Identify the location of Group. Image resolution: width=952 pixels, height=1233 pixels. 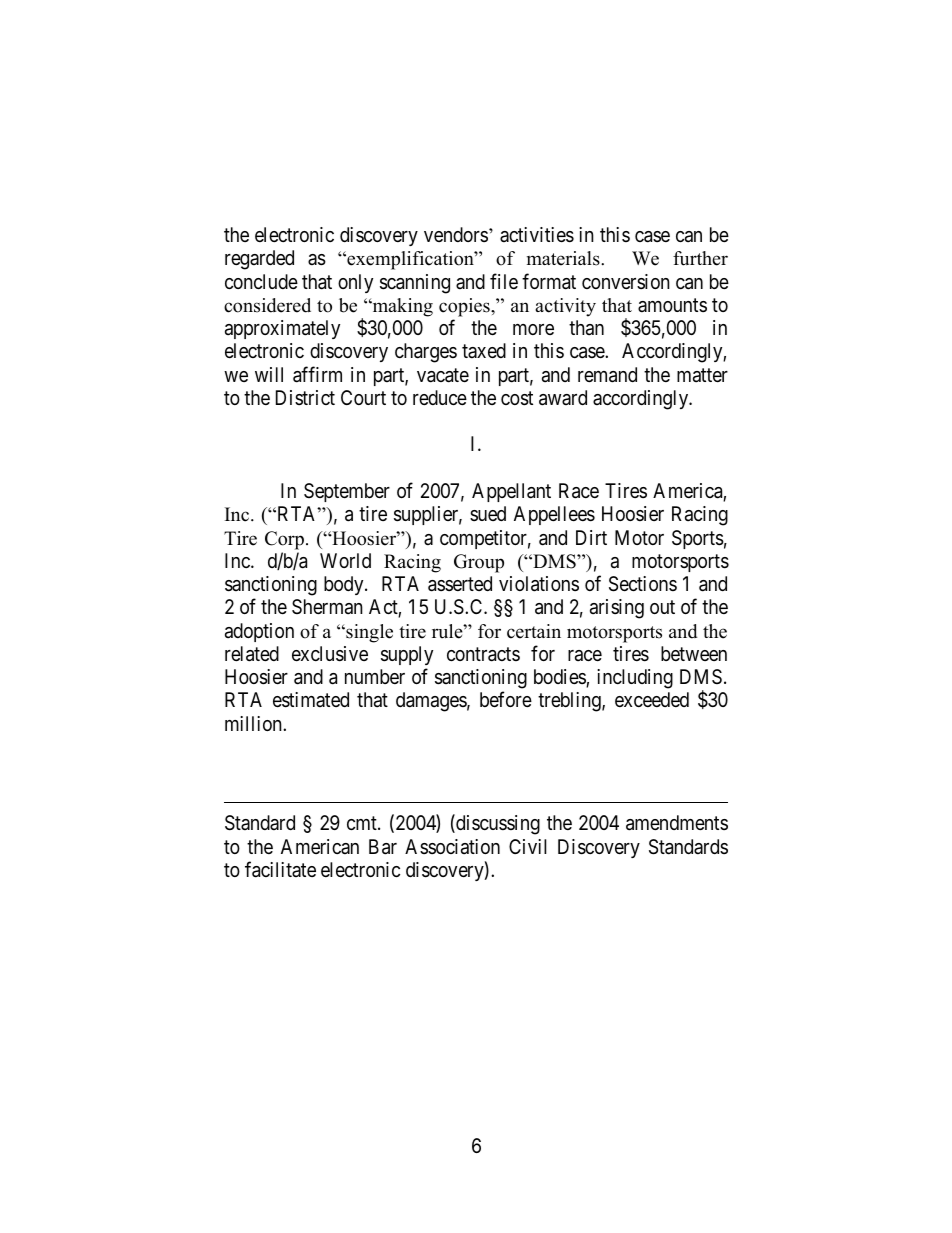
(479, 563).
